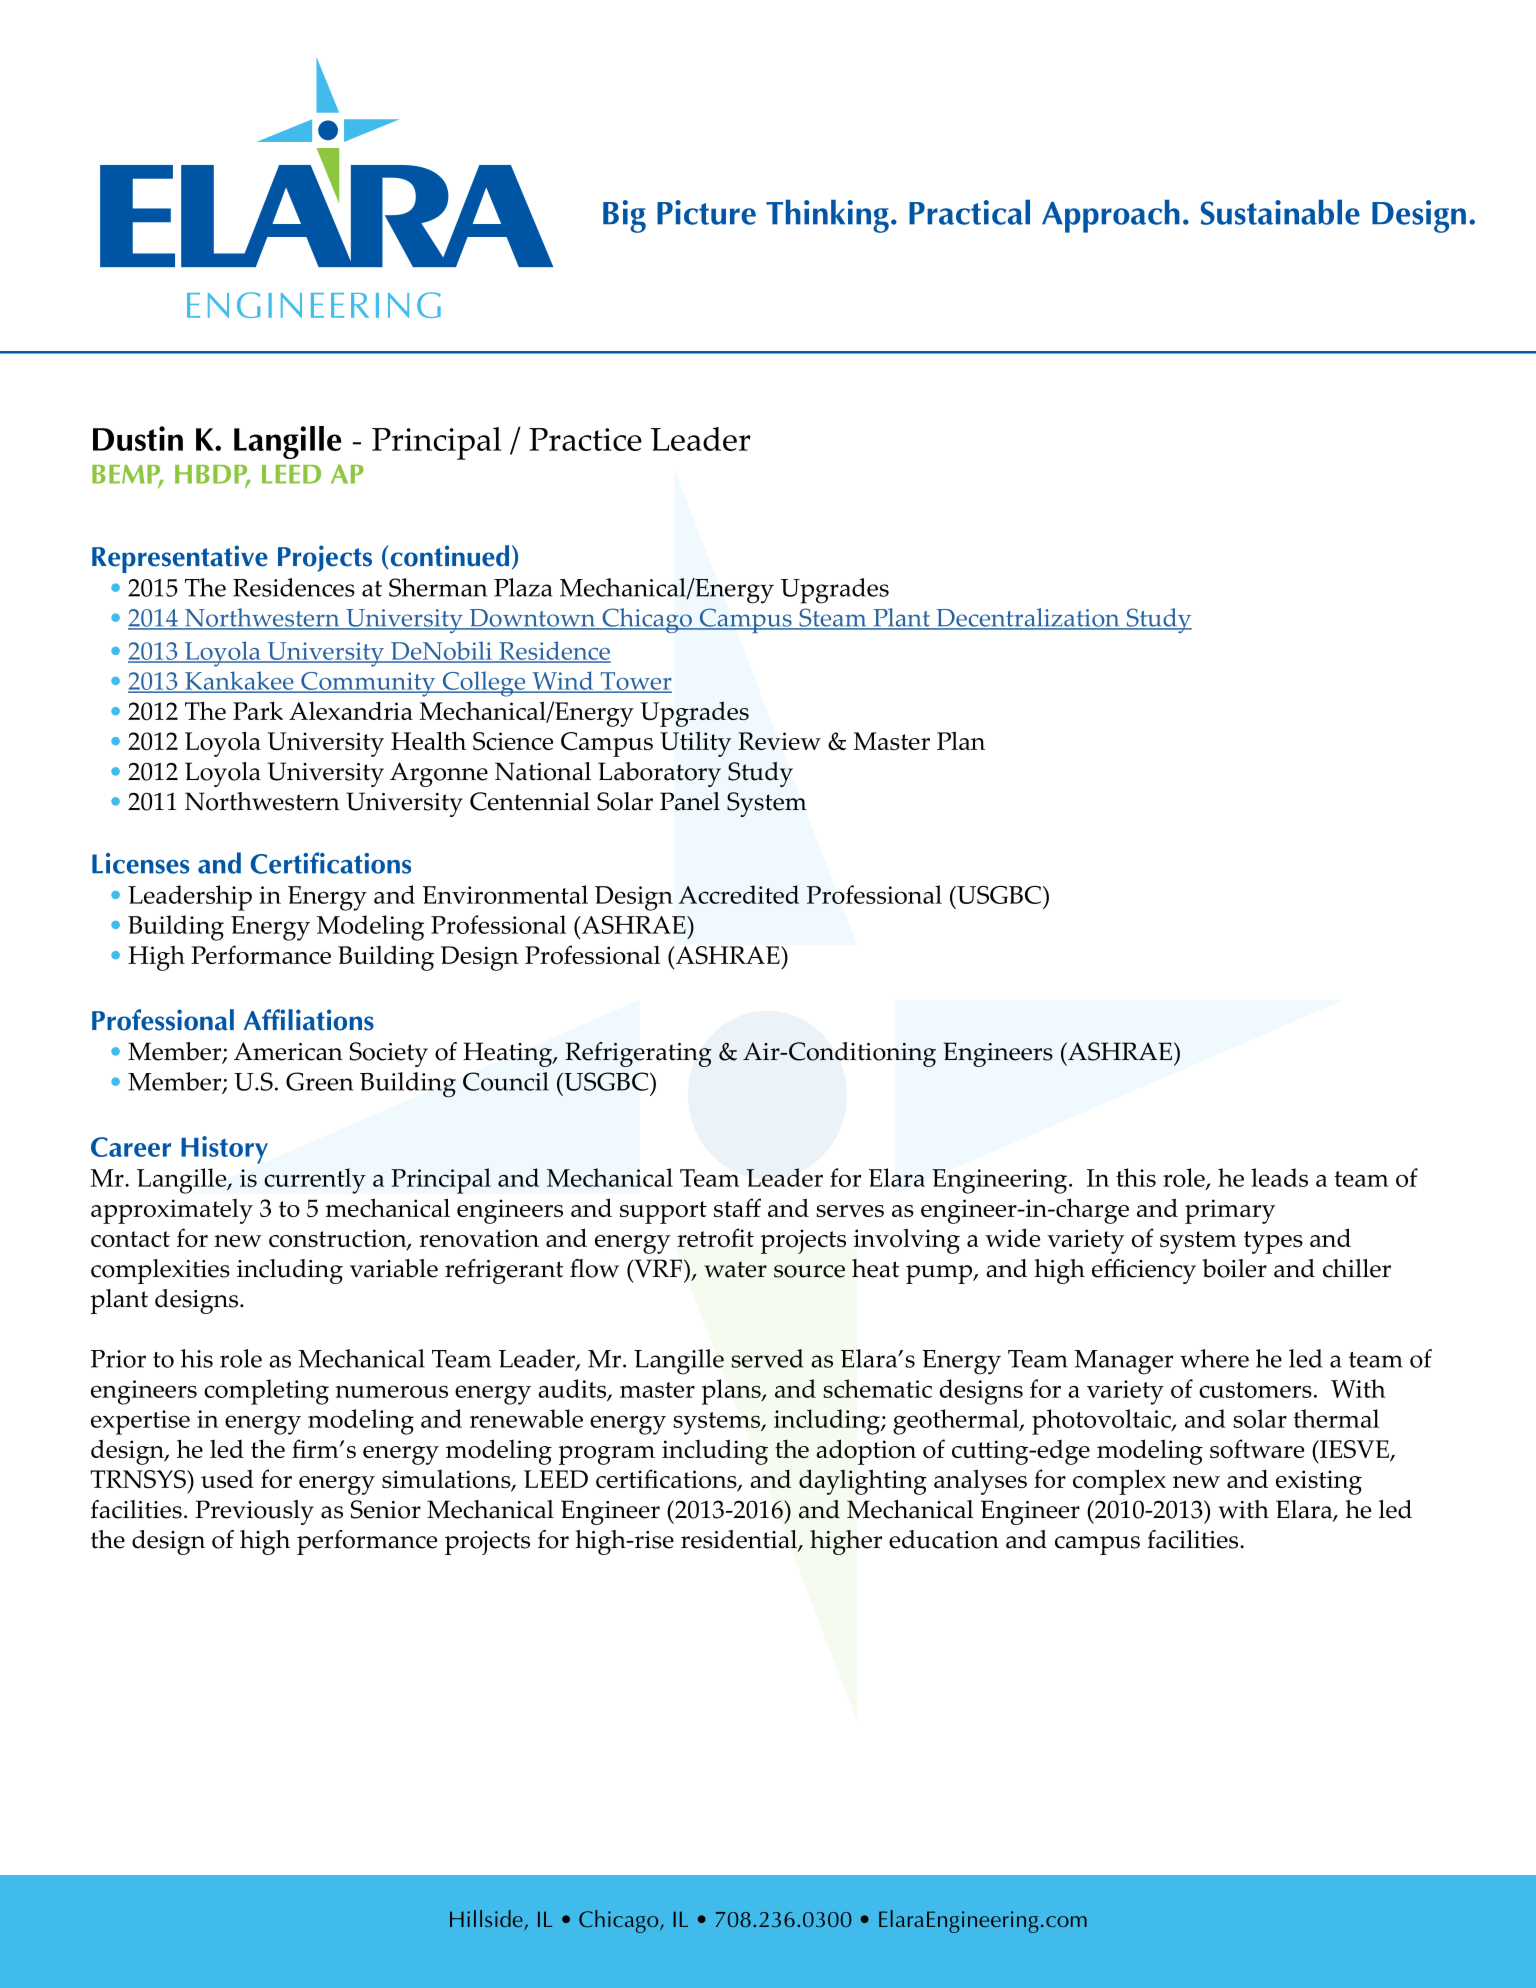 Image resolution: width=1536 pixels, height=1988 pixels. What do you see at coordinates (1280, 212) in the screenshot?
I see `Sustainable` at bounding box center [1280, 212].
